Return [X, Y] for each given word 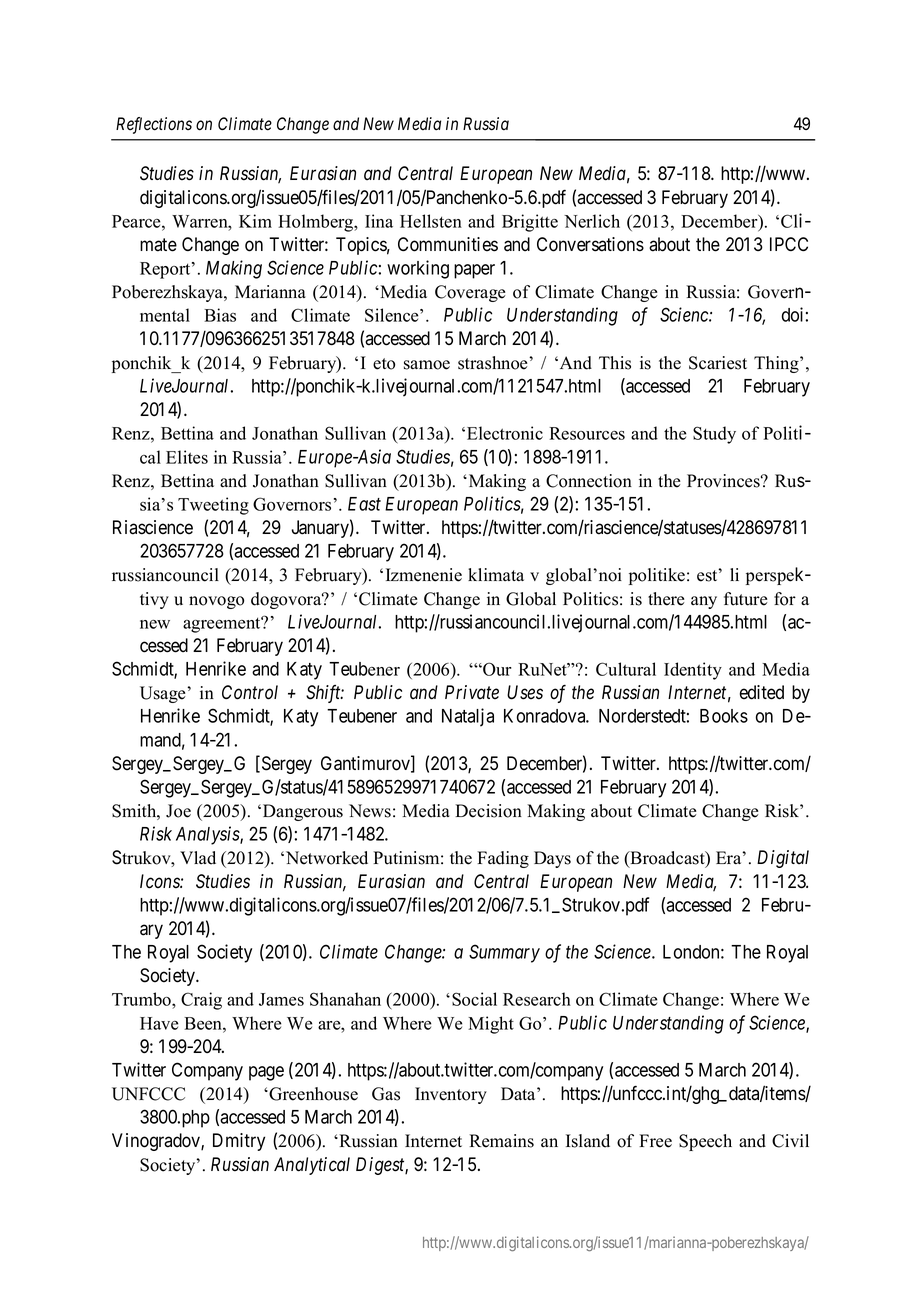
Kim [255, 221]
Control [250, 692]
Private [472, 692]
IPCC [789, 244]
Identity [693, 671]
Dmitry [239, 1142]
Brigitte [530, 223]
